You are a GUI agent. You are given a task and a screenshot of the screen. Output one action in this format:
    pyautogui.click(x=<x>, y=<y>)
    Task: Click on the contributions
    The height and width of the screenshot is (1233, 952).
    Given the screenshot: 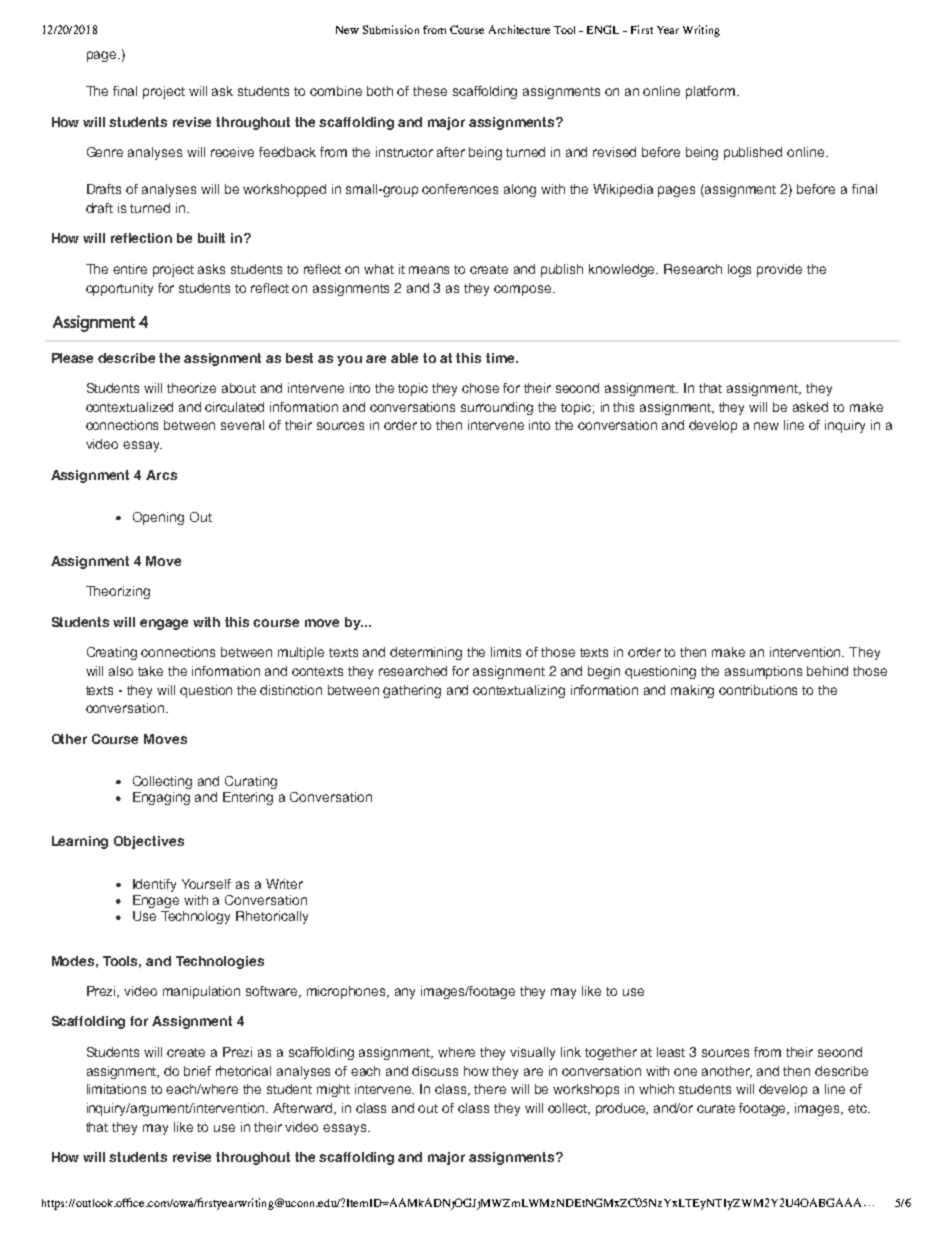 What is the action you would take?
    pyautogui.click(x=758, y=690)
